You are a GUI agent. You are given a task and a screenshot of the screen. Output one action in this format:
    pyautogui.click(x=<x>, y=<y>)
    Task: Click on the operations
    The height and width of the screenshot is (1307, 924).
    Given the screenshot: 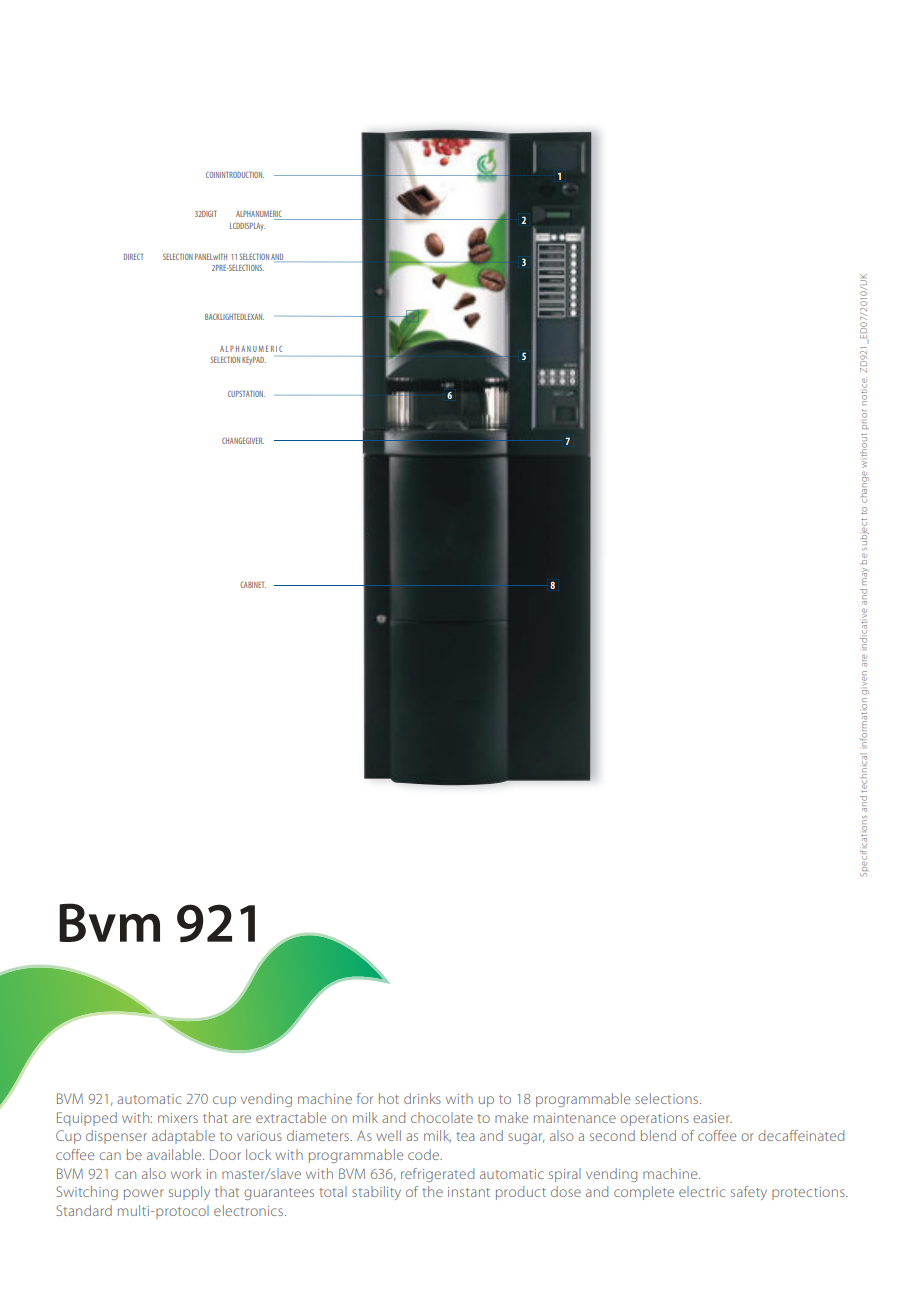 What is the action you would take?
    pyautogui.click(x=654, y=1119)
